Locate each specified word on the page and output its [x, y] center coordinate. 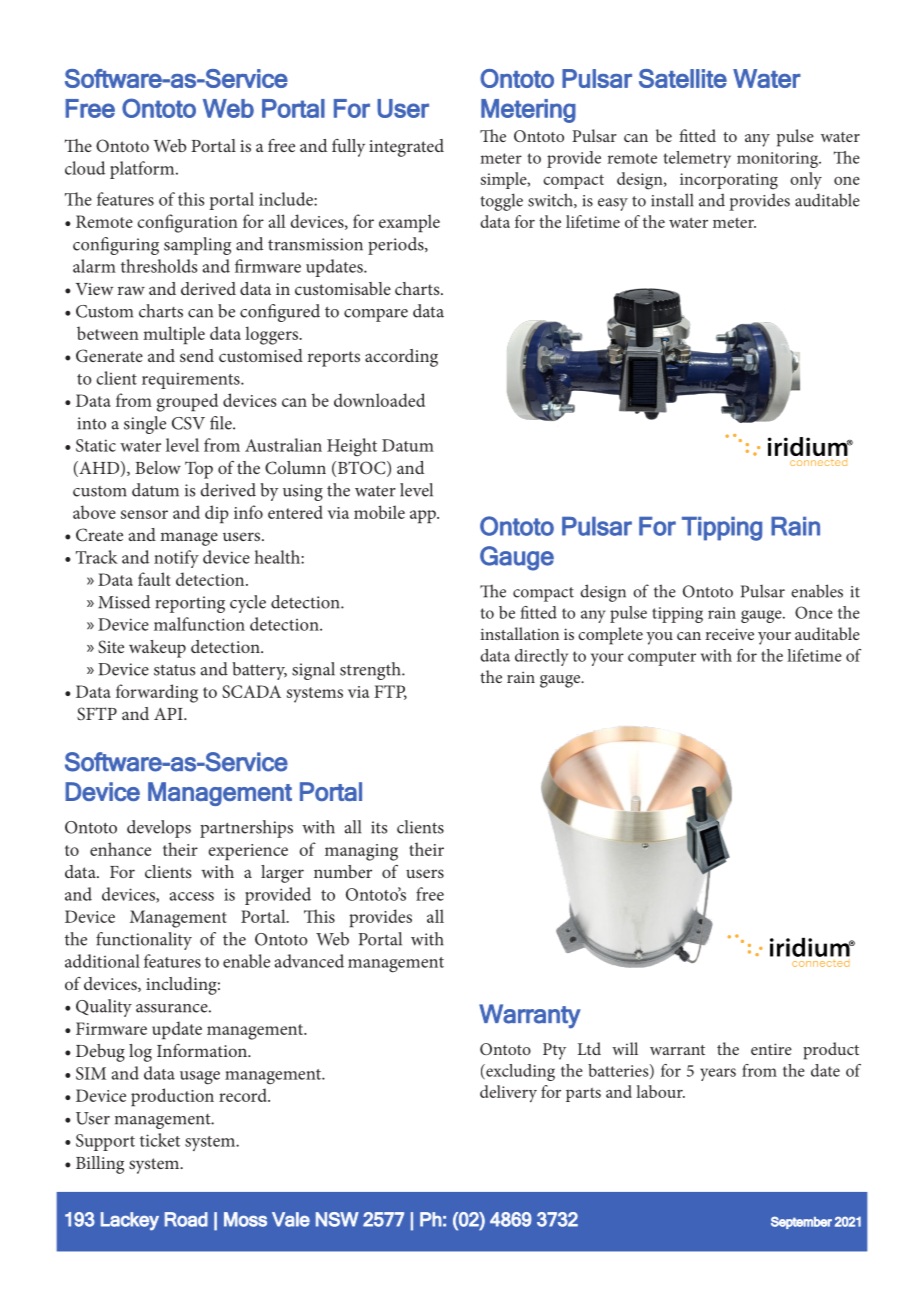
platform [143, 170]
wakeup [157, 649]
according [401, 358]
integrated [406, 148]
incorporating [729, 181]
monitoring [778, 160]
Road [186, 1219]
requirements [192, 380]
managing [361, 852]
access [191, 896]
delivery [508, 1093]
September [801, 1222]
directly [541, 657]
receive [730, 634]
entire [771, 1049]
